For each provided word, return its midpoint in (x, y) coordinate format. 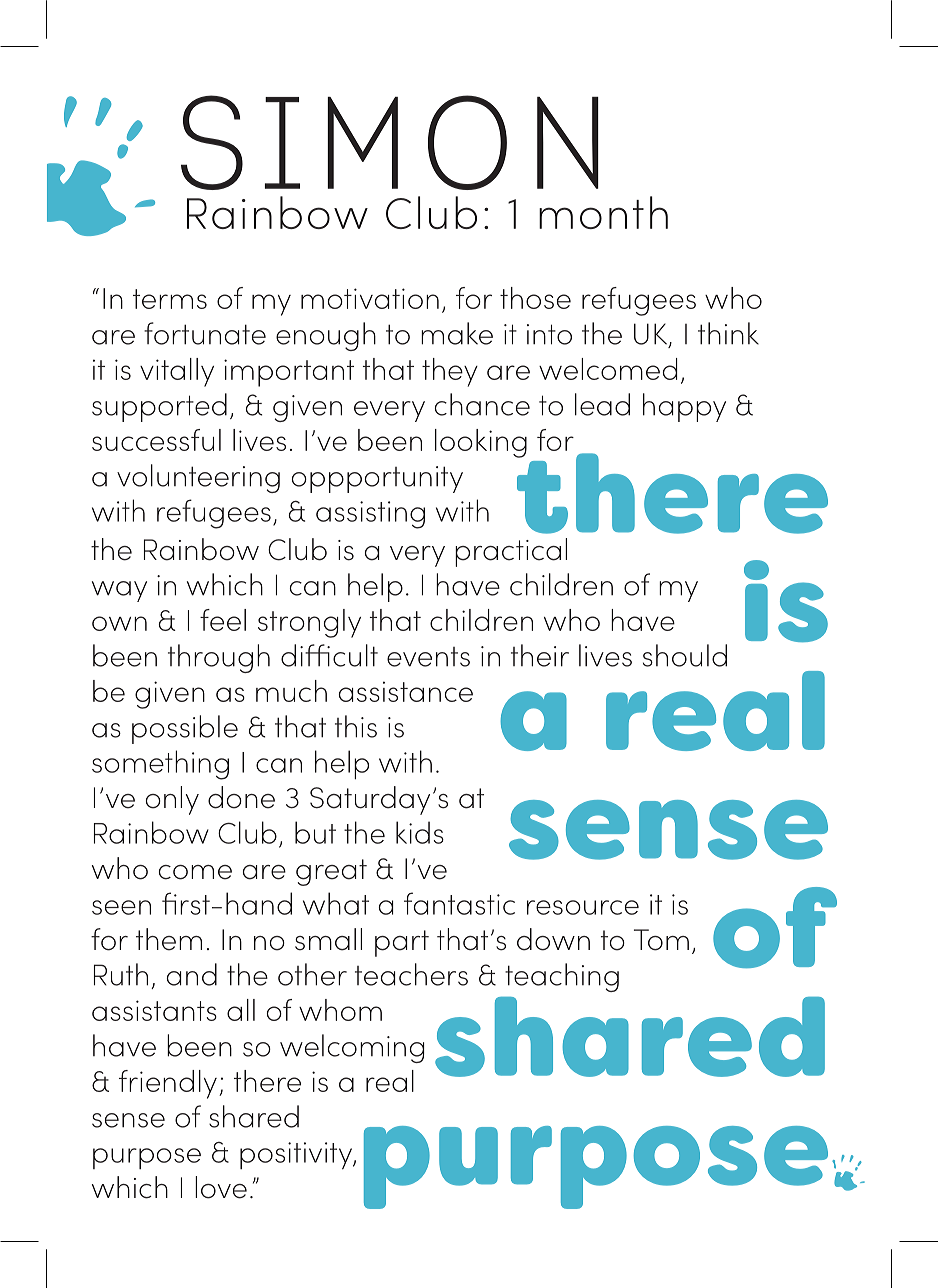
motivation (370, 298)
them (169, 939)
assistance (406, 691)
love (221, 1187)
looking (481, 443)
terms (170, 299)
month (603, 212)
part (402, 943)
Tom (661, 940)
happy (684, 407)
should (685, 655)
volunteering (198, 478)
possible (185, 729)
